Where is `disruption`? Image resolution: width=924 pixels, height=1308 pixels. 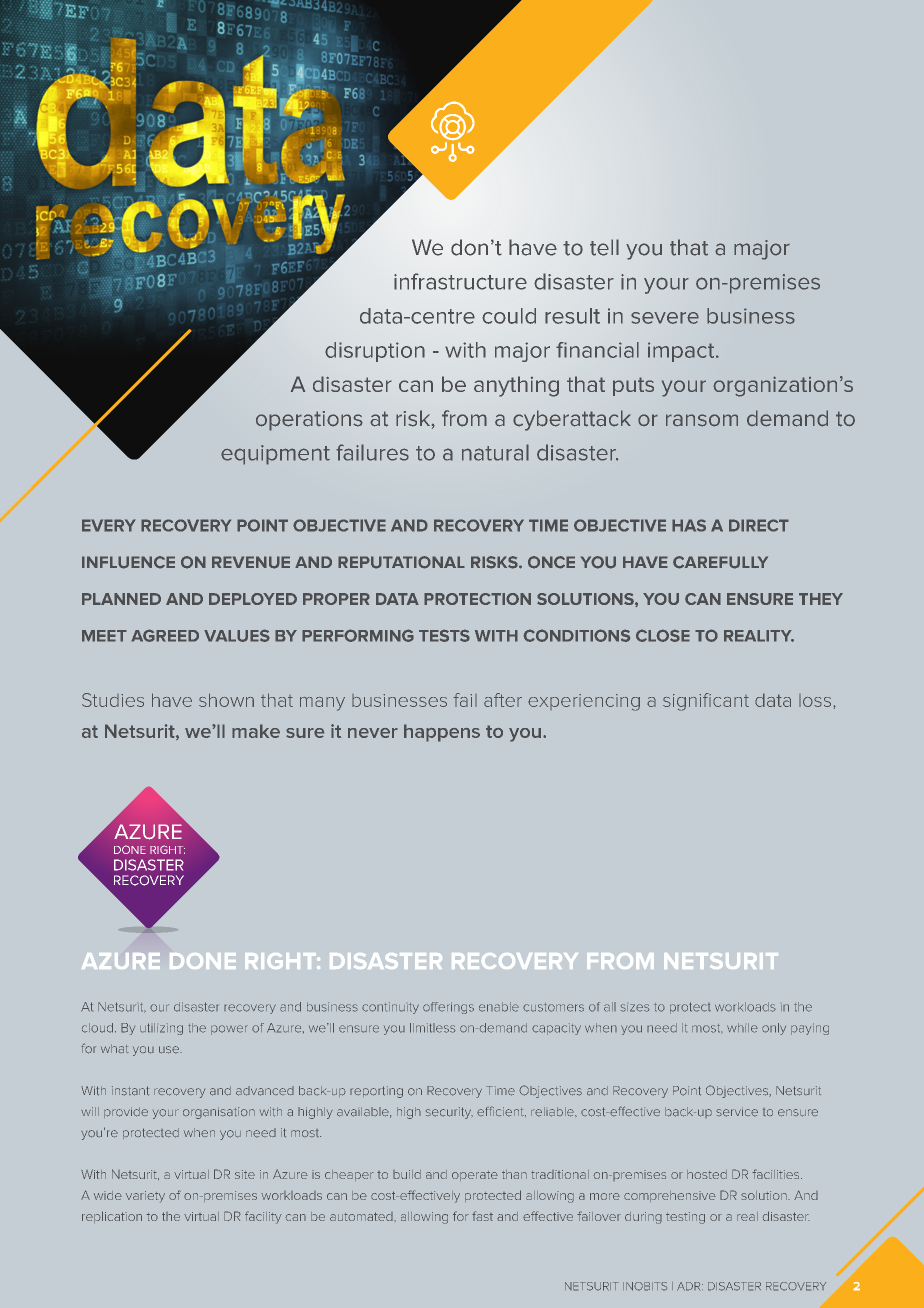
disruption is located at coordinates (375, 352).
